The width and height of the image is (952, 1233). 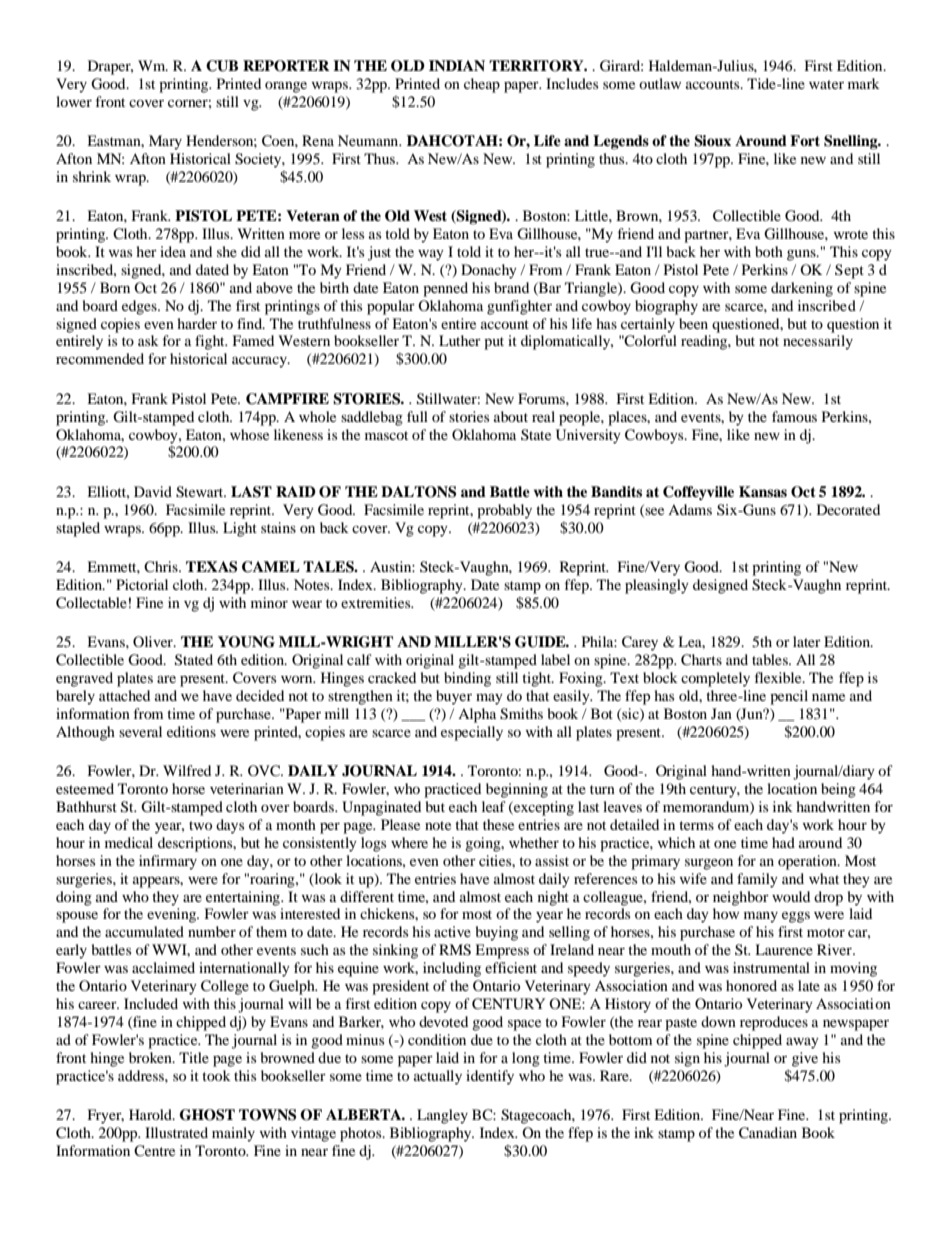 What do you see at coordinates (838, 790) in the image?
I see `being` at bounding box center [838, 790].
